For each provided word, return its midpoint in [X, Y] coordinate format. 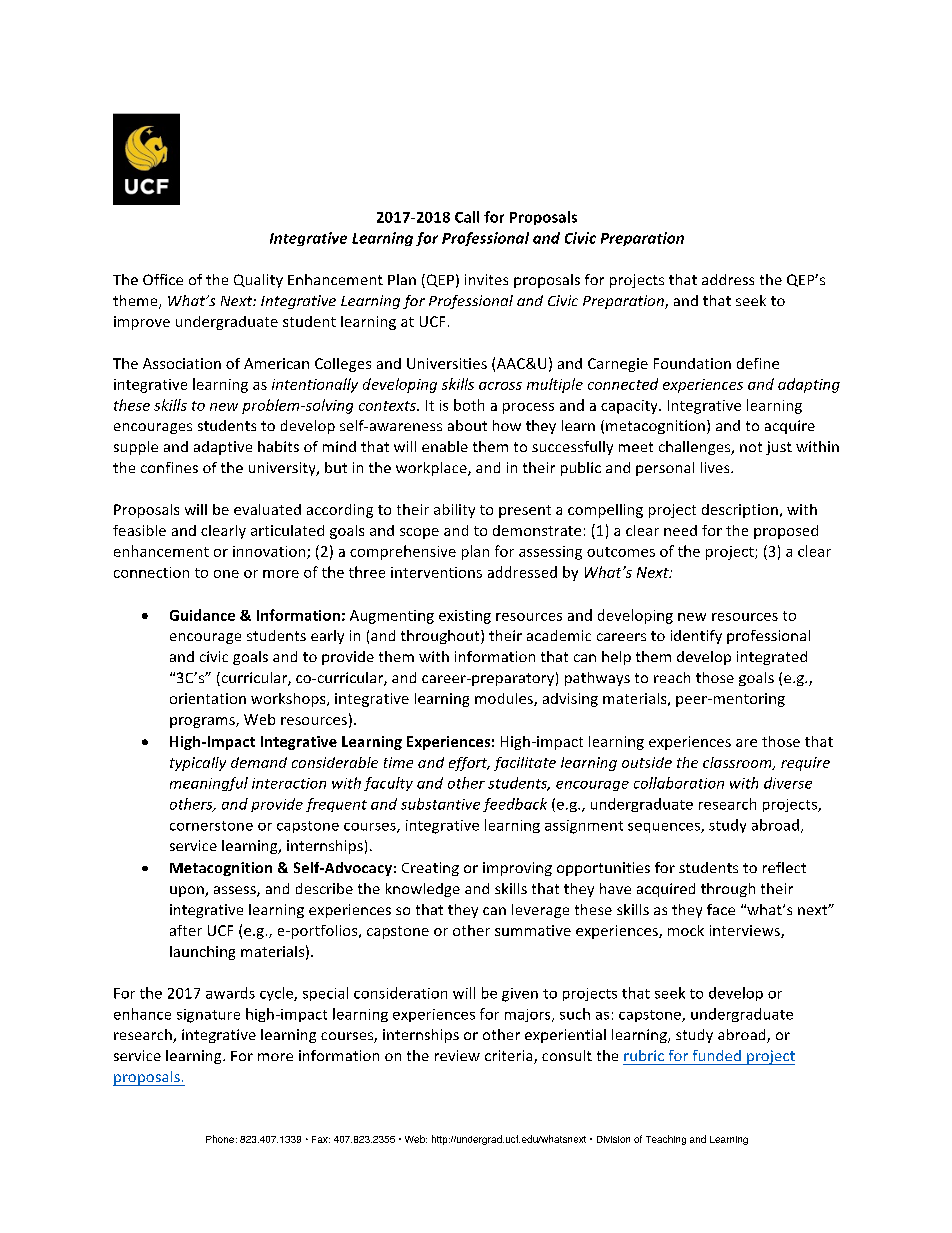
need [680, 530]
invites [486, 279]
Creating [430, 869]
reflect [784, 867]
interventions [436, 572]
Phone [220, 1139]
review [457, 1055]
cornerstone [211, 826]
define [758, 363]
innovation [269, 551]
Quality [258, 281]
